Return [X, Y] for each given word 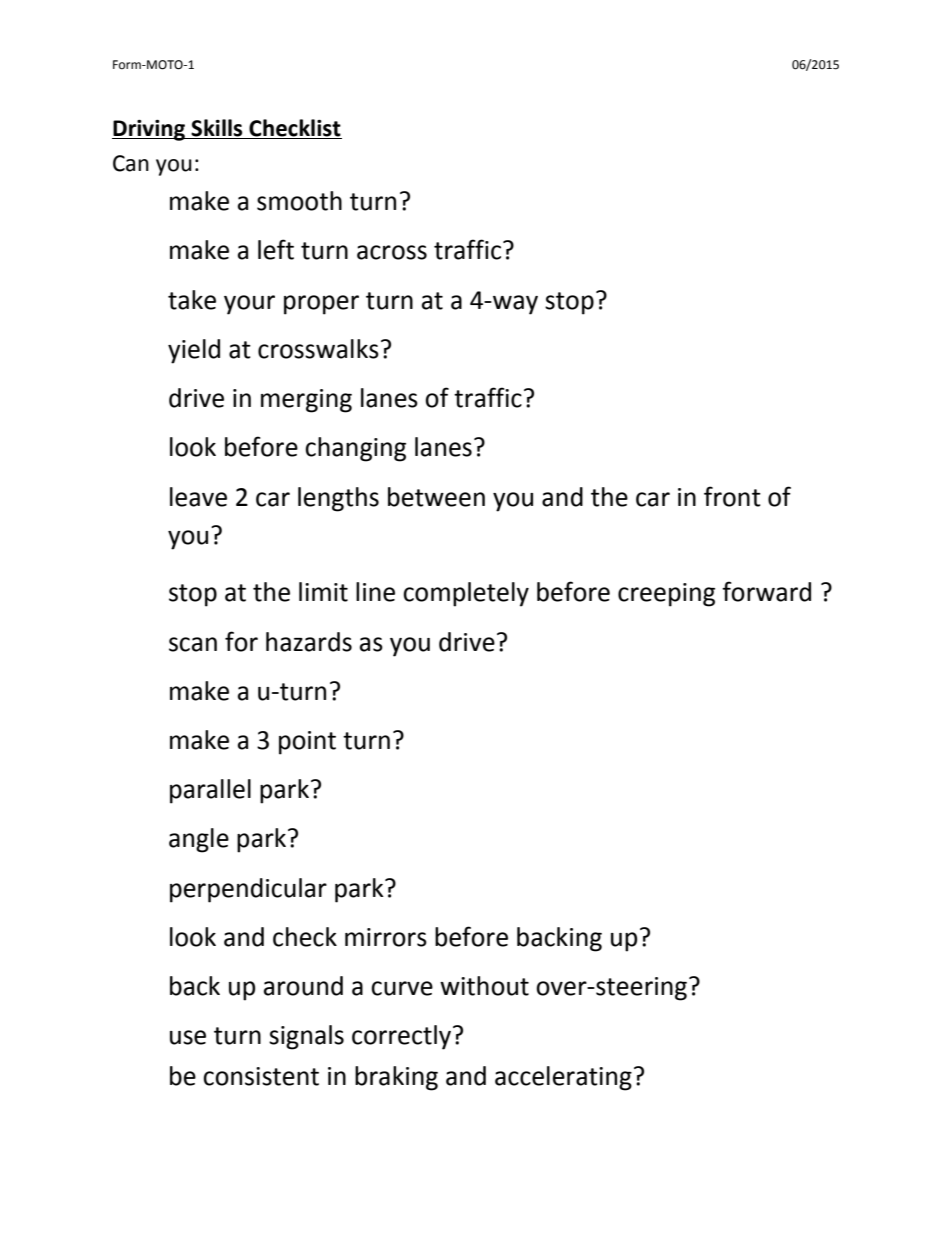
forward [766, 591]
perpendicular [248, 890]
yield [194, 351]
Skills [216, 128]
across [392, 252]
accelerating [563, 1078]
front [732, 496]
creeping [666, 595]
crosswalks [318, 349]
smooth [299, 201]
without [484, 986]
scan [193, 644]
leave [198, 497]
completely [466, 594]
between [436, 497]
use [188, 1037]
